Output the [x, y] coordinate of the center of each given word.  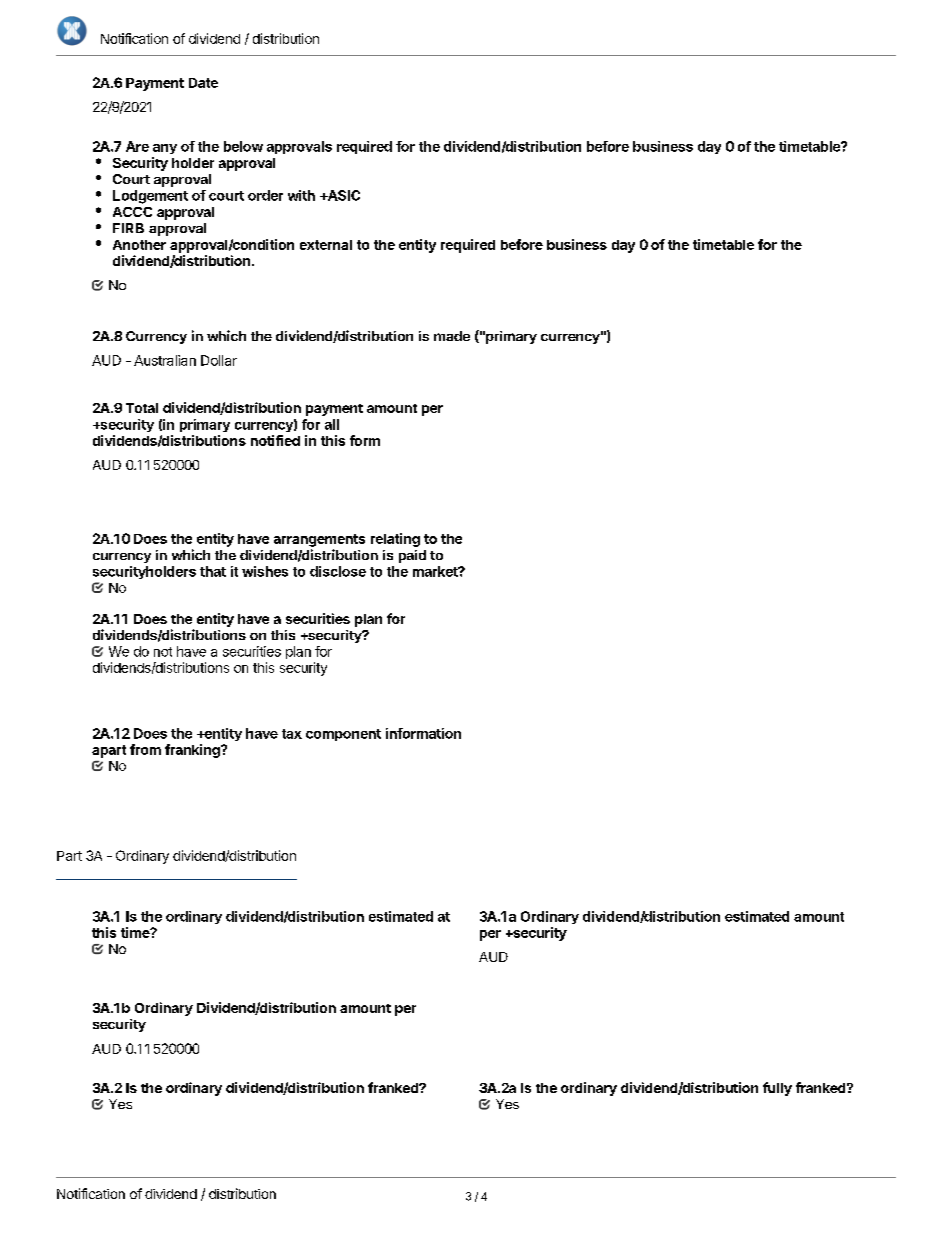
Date [203, 83]
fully [777, 1089]
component [343, 735]
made [452, 336]
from [145, 749]
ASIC [342, 195]
